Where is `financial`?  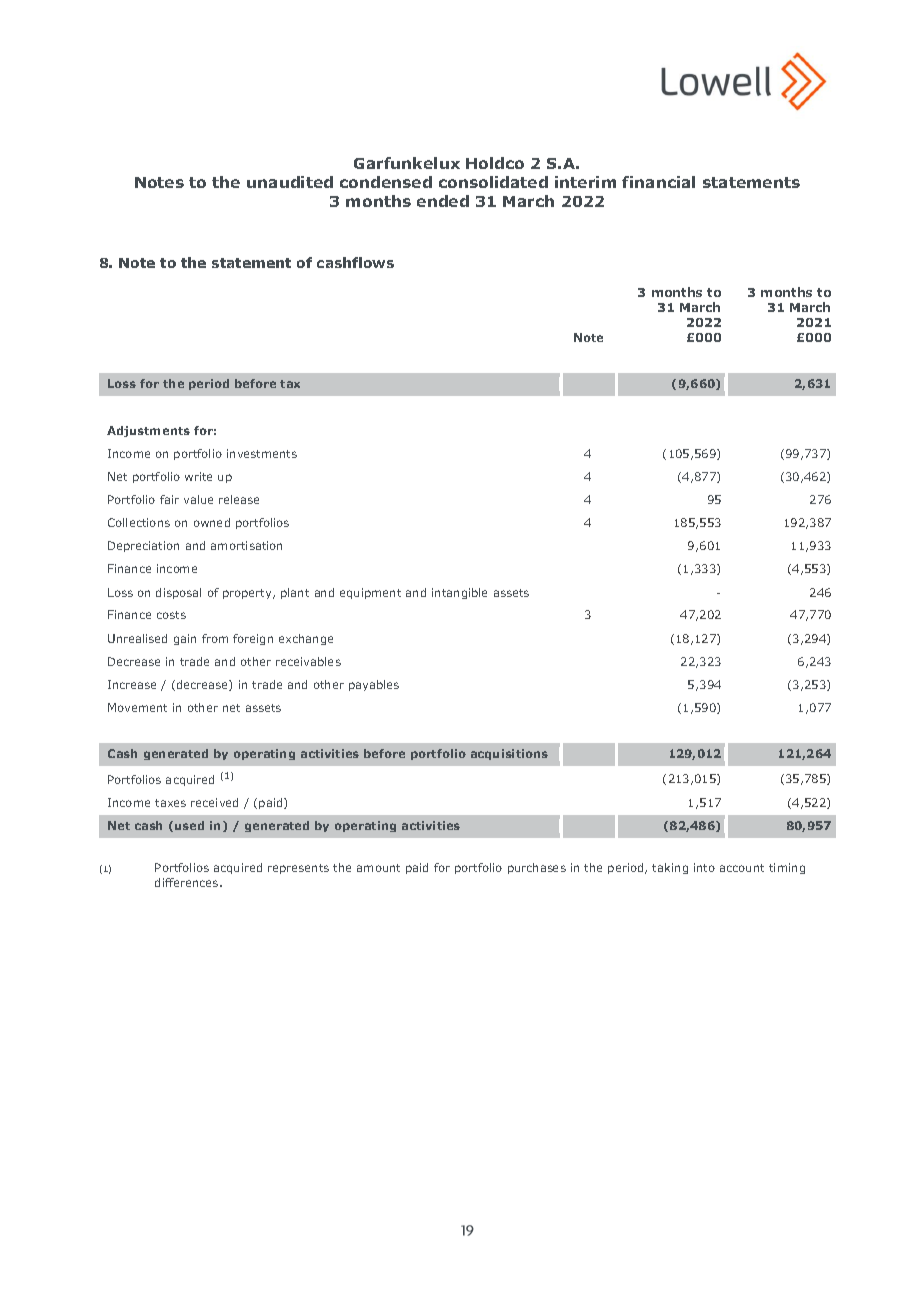 financial is located at coordinates (658, 182).
